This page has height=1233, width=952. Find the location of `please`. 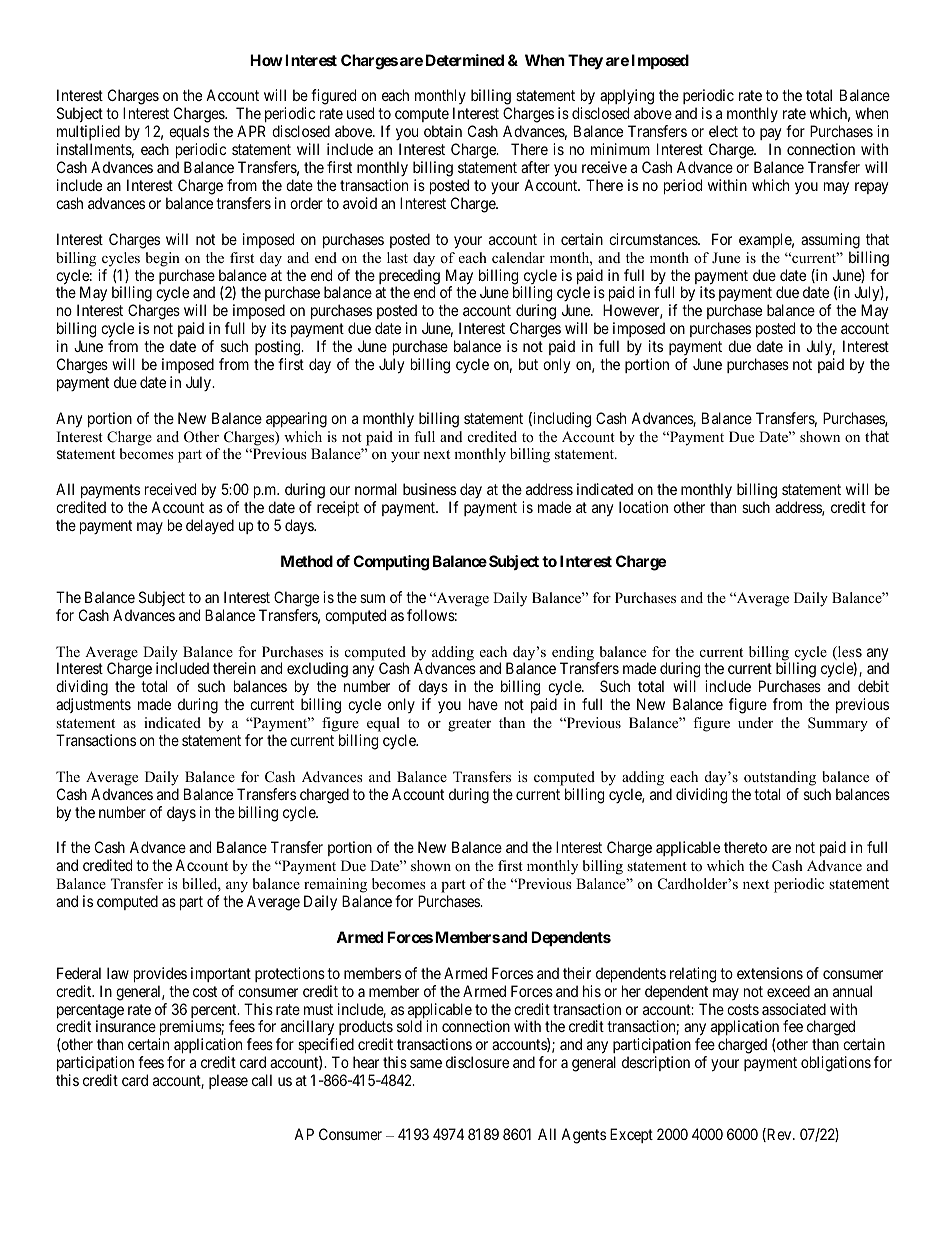

please is located at coordinates (228, 1081).
